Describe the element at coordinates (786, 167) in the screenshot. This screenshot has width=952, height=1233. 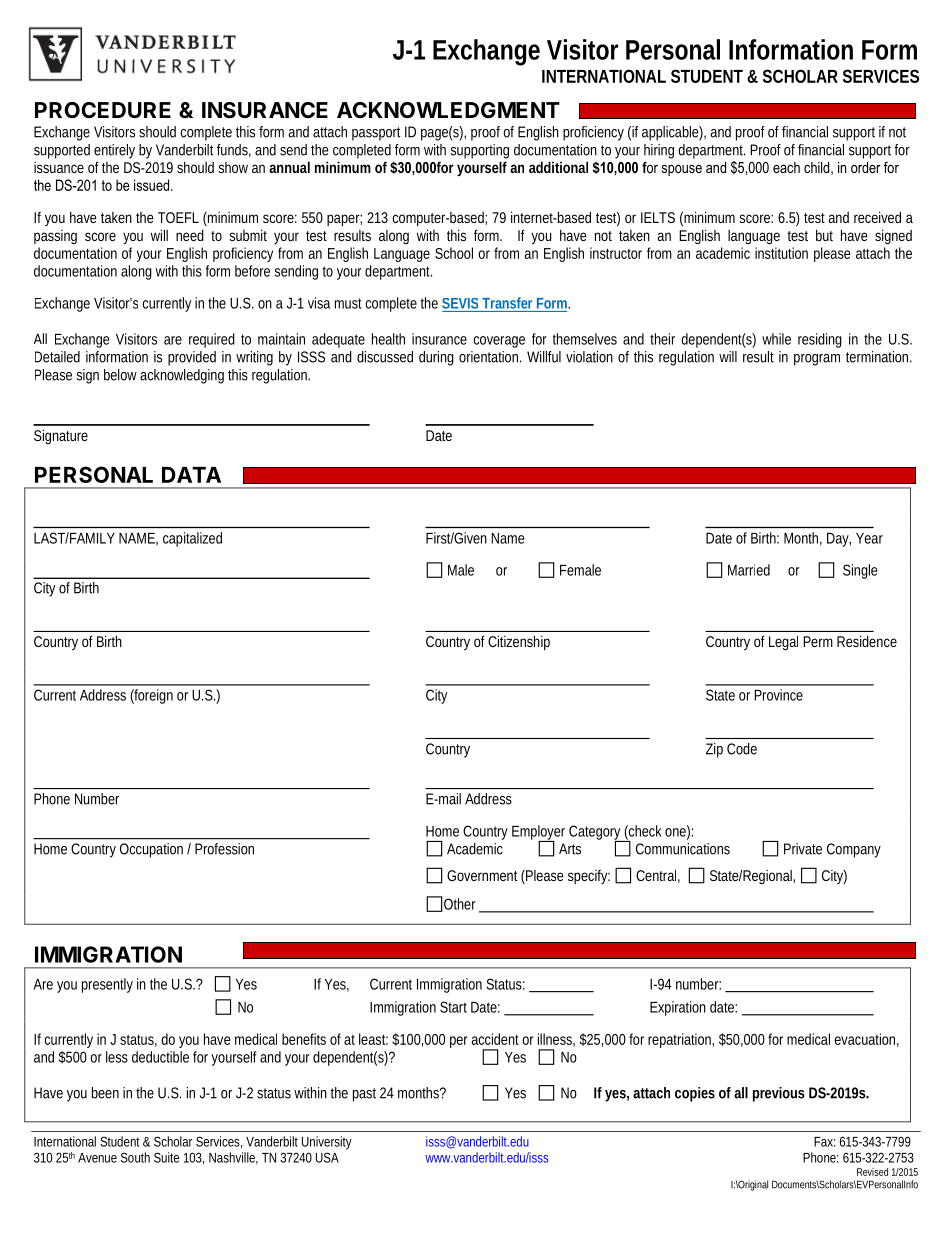
I see `each` at that location.
